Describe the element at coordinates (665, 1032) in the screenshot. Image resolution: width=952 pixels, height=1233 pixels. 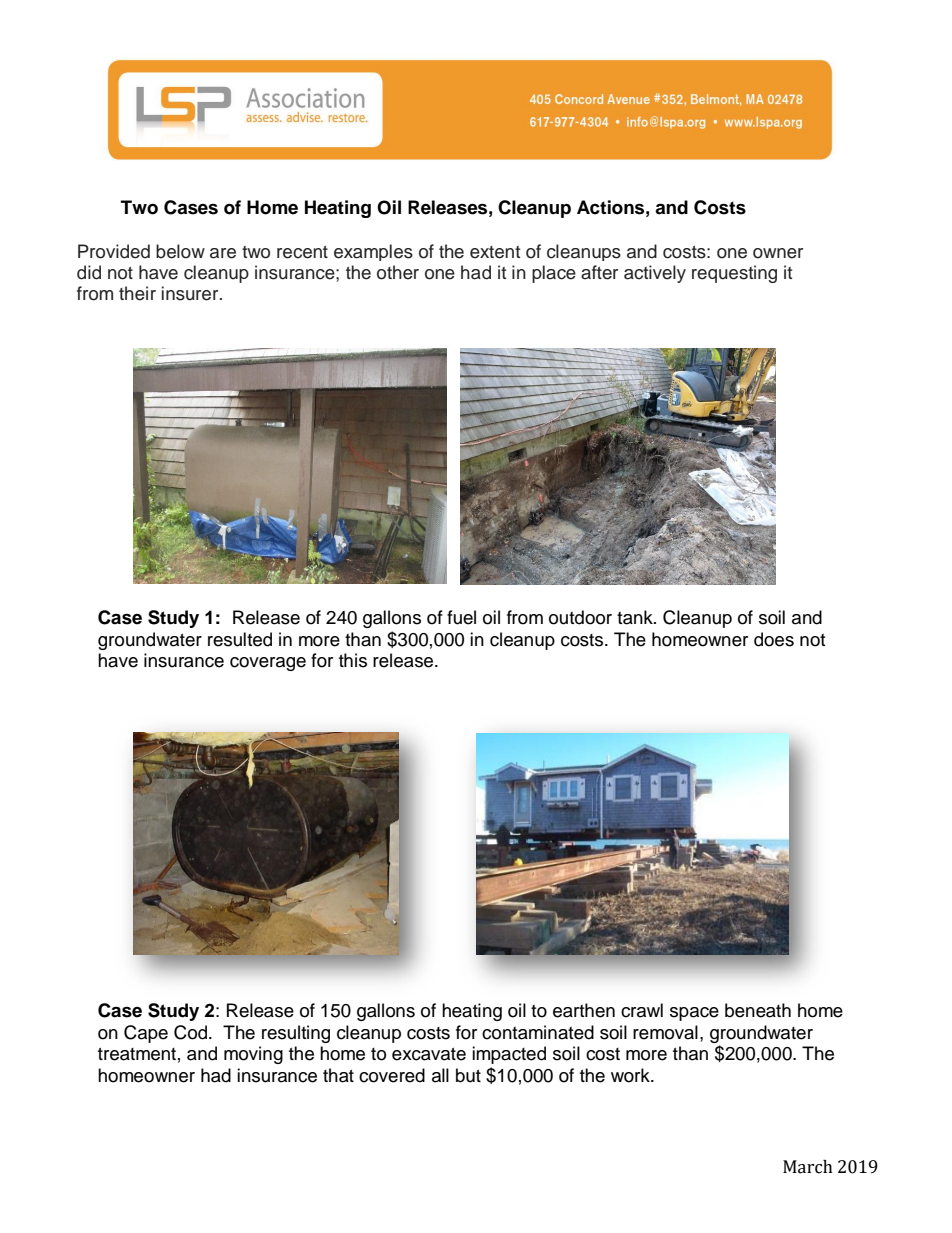
I see `removal` at that location.
